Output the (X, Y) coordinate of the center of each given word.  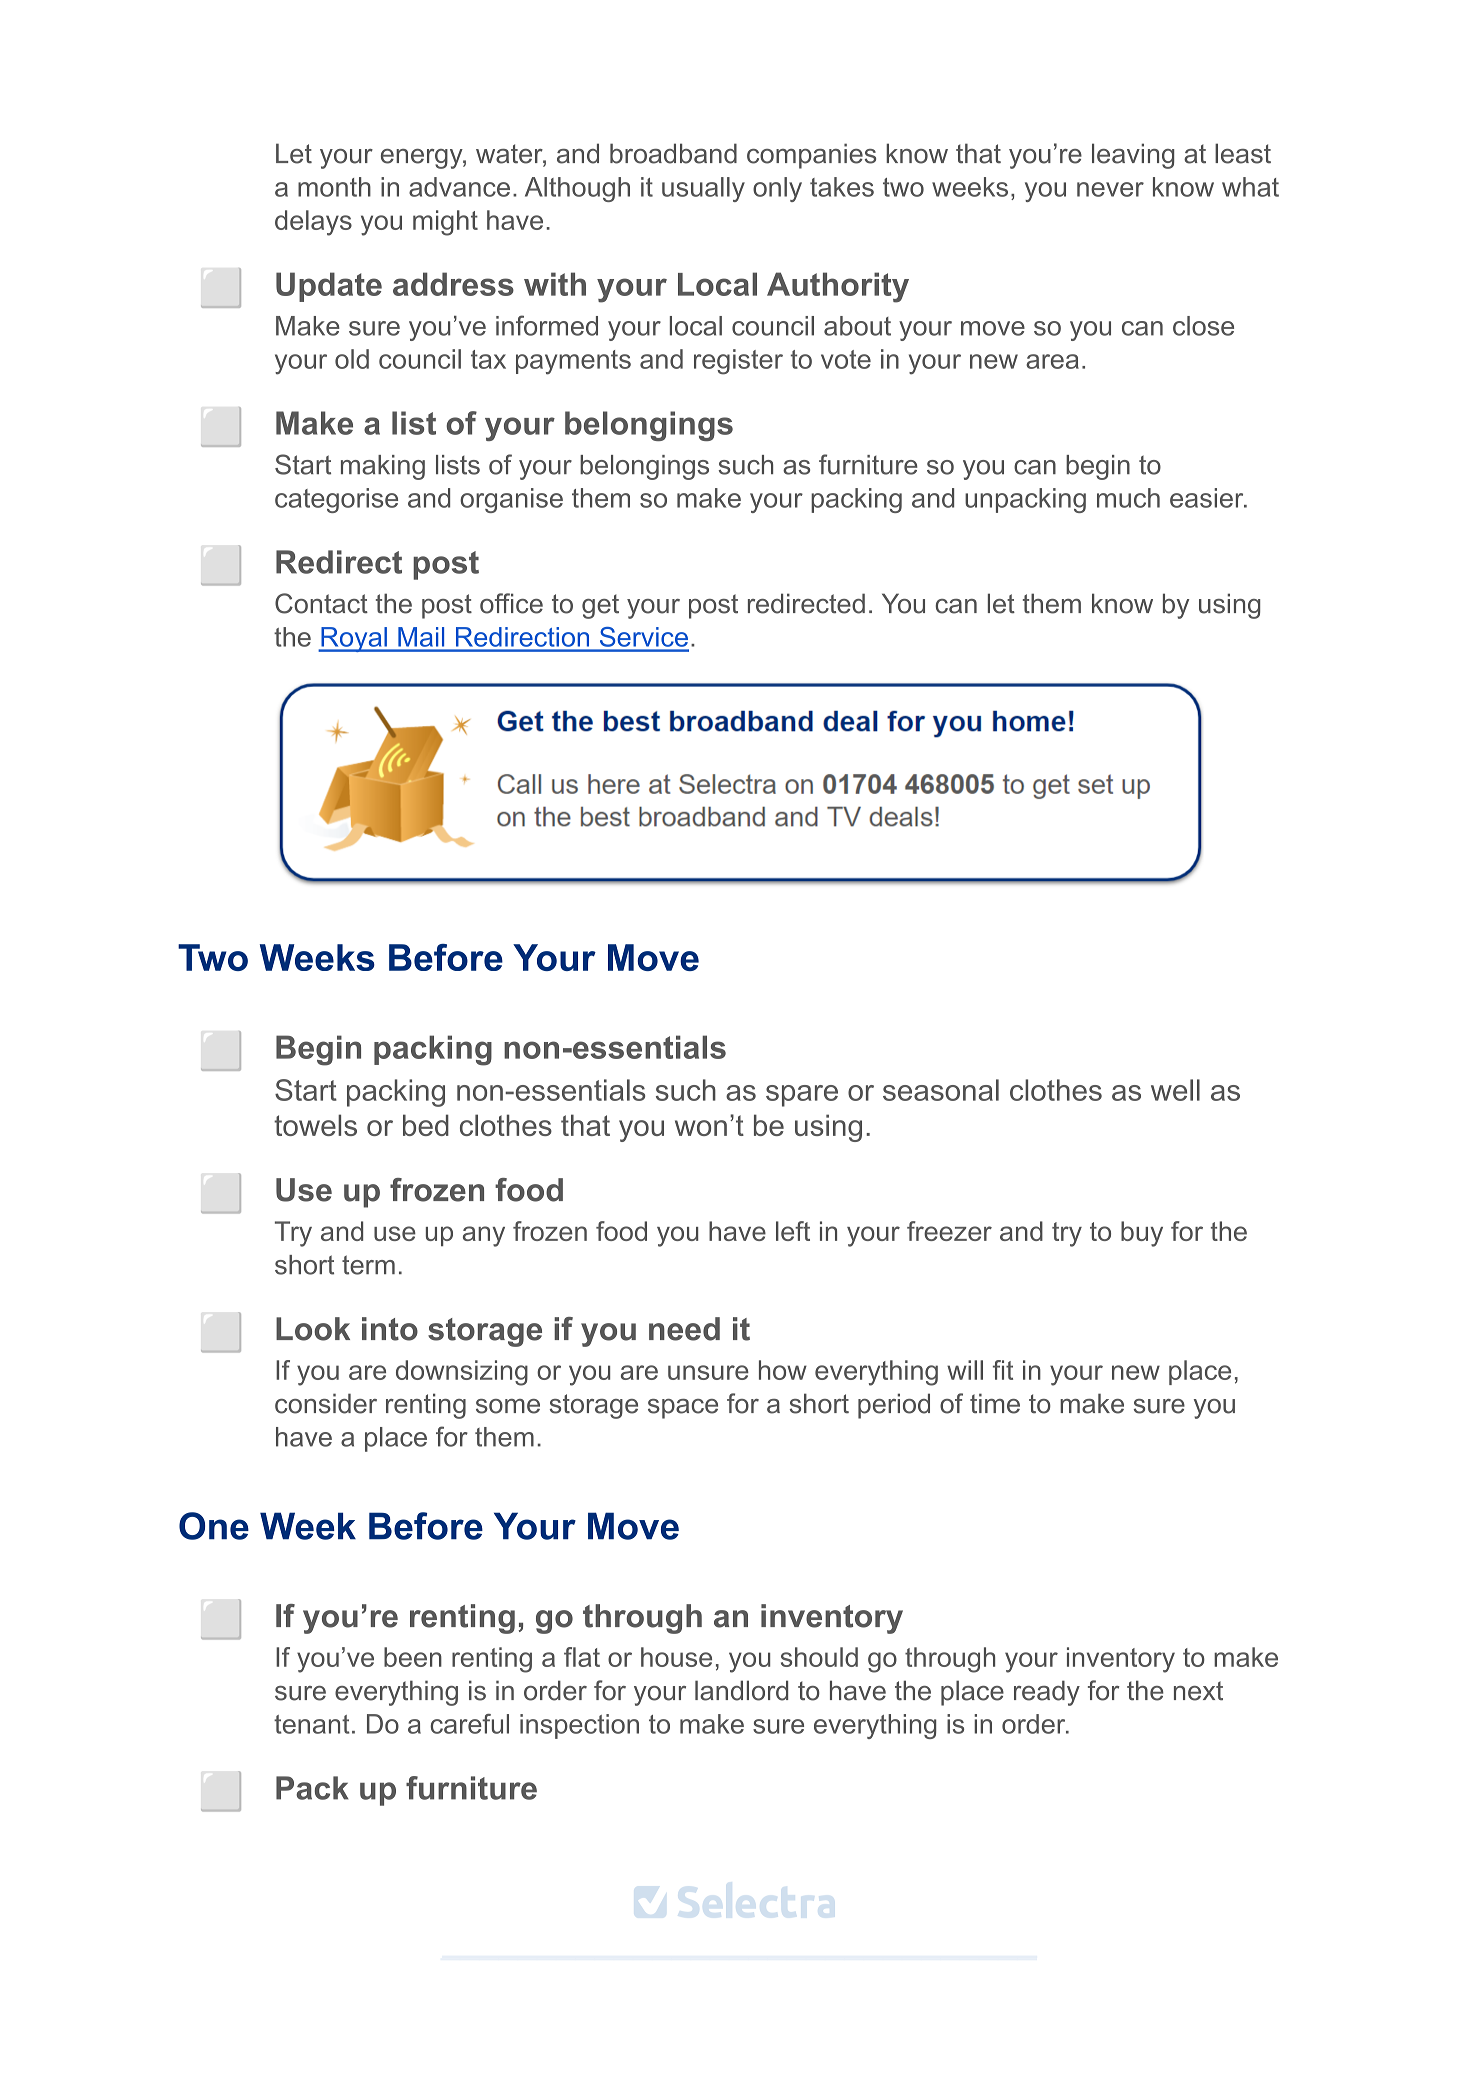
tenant (312, 1724)
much (1128, 498)
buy (1142, 1234)
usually (703, 189)
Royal (354, 639)
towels (315, 1125)
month (334, 187)
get (600, 606)
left (793, 1231)
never (1110, 189)
